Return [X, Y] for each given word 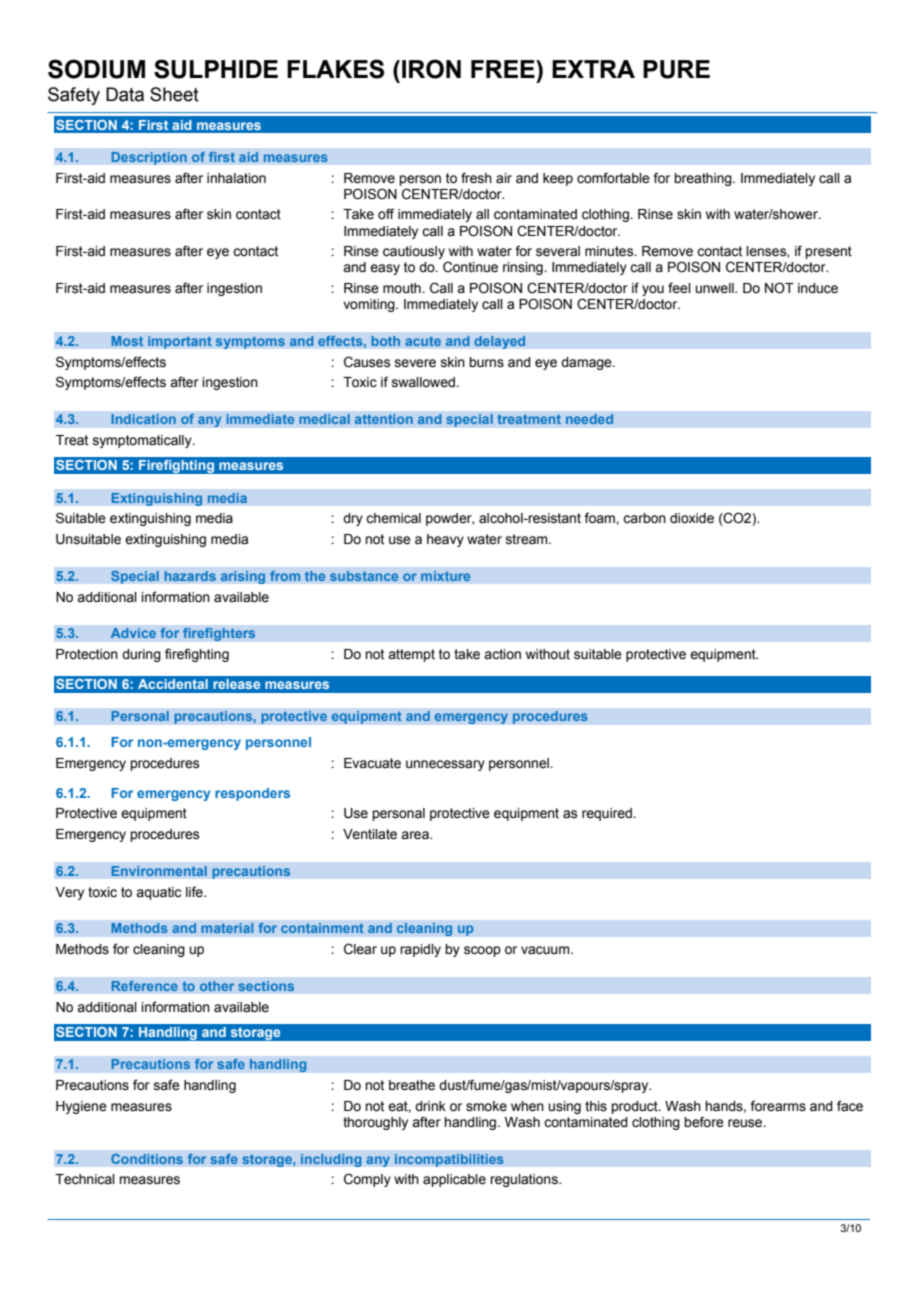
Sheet [174, 94]
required [608, 814]
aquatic [158, 893]
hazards [190, 576]
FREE [504, 69]
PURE [676, 69]
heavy [445, 540]
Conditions [147, 1159]
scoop [482, 951]
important [180, 342]
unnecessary [445, 765]
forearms [778, 1106]
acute [423, 341]
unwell [715, 288]
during [141, 655]
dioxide [692, 518]
